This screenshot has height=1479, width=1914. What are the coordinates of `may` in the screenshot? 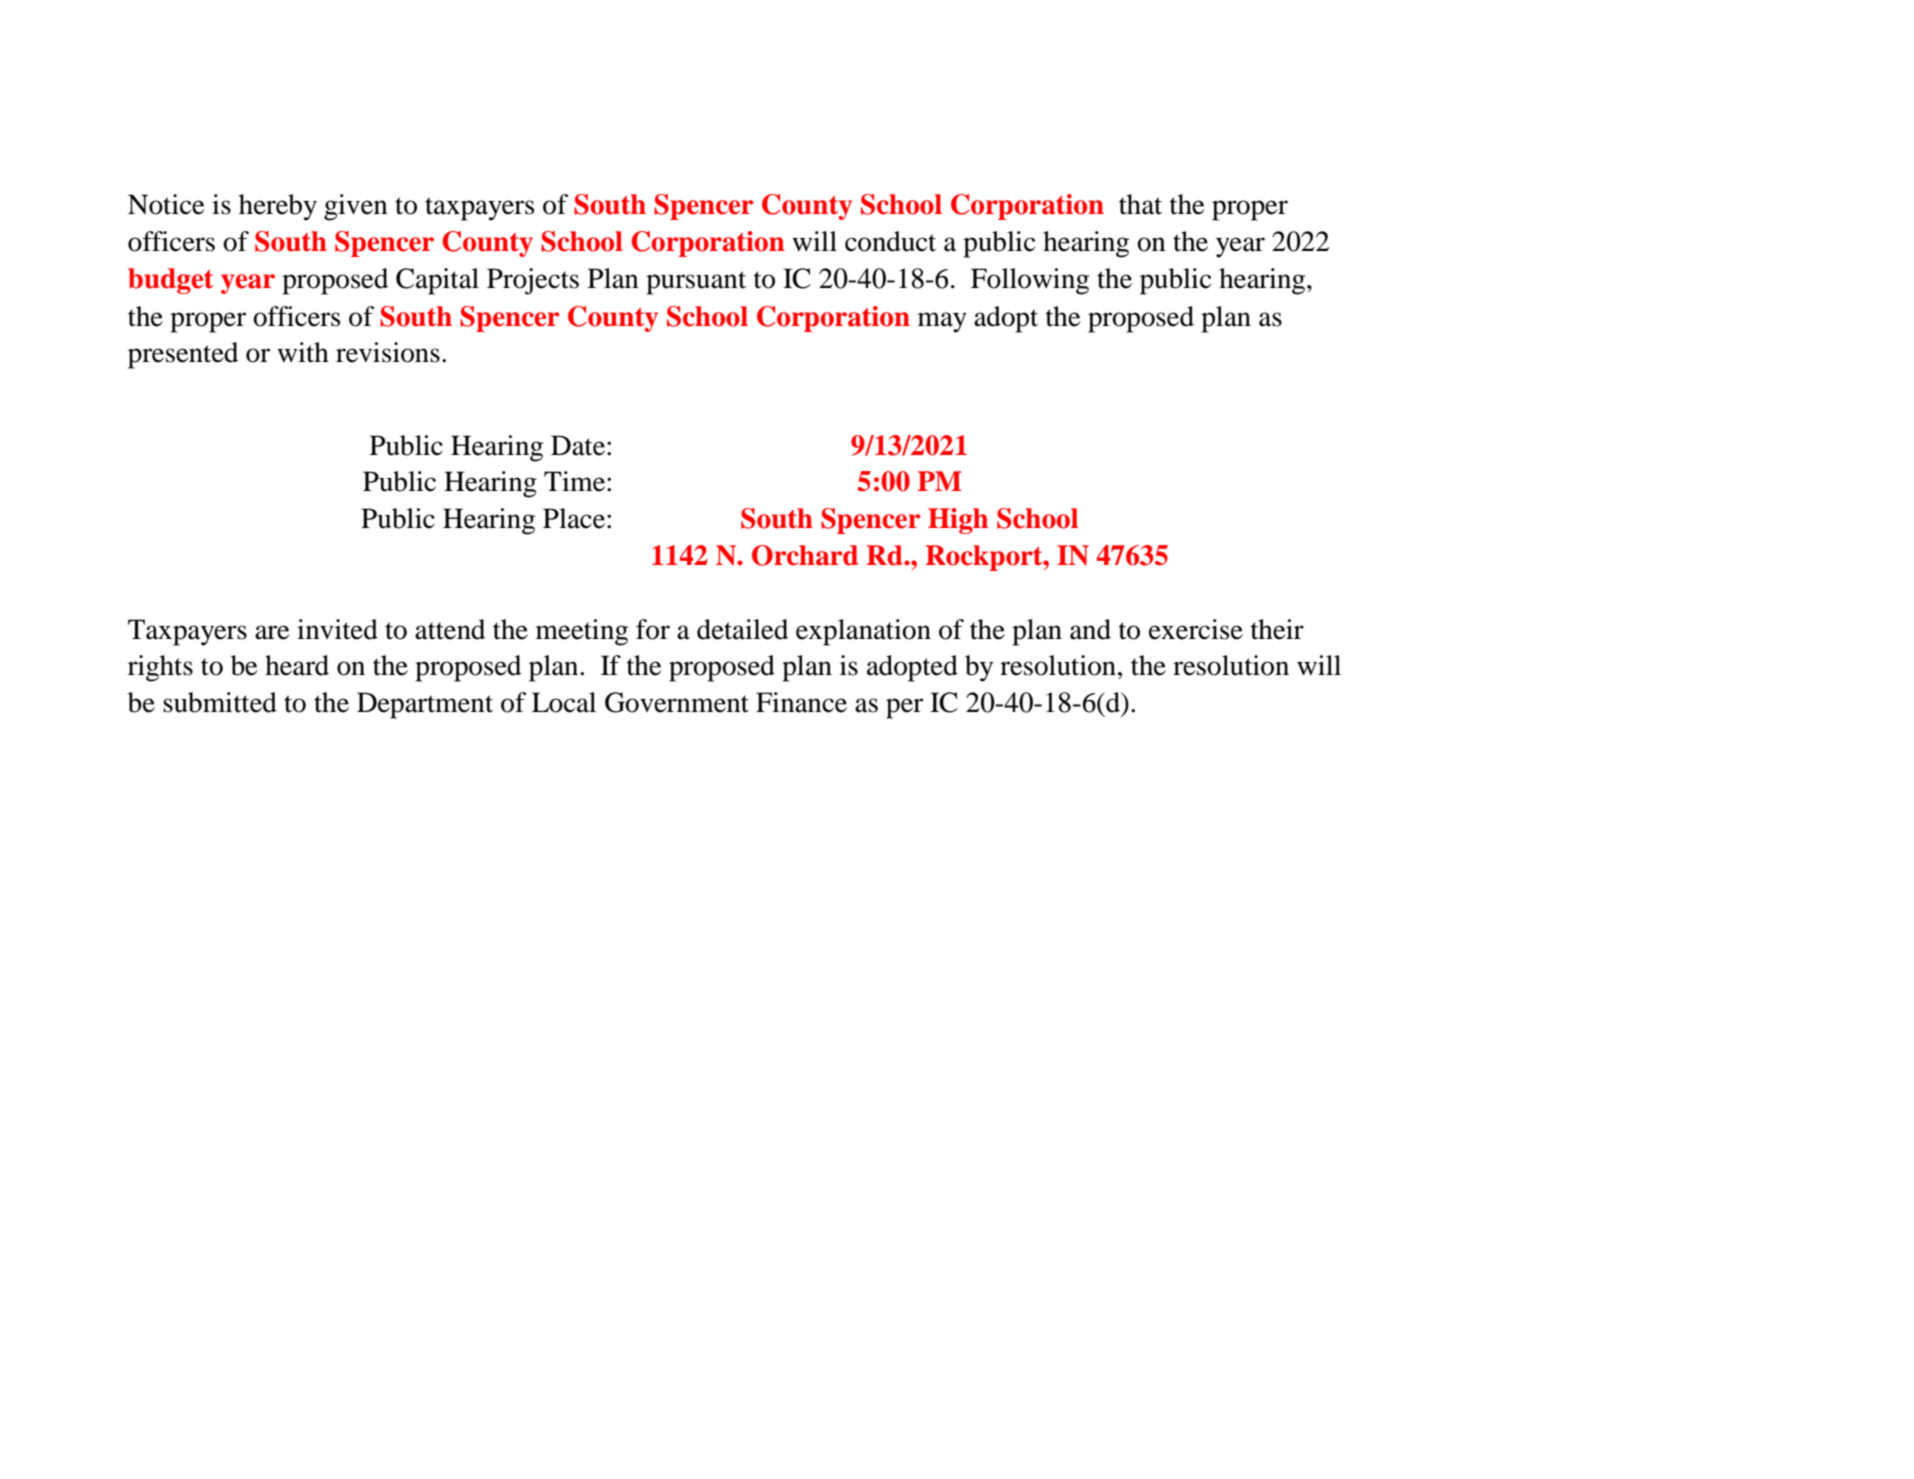 It's located at (942, 322).
